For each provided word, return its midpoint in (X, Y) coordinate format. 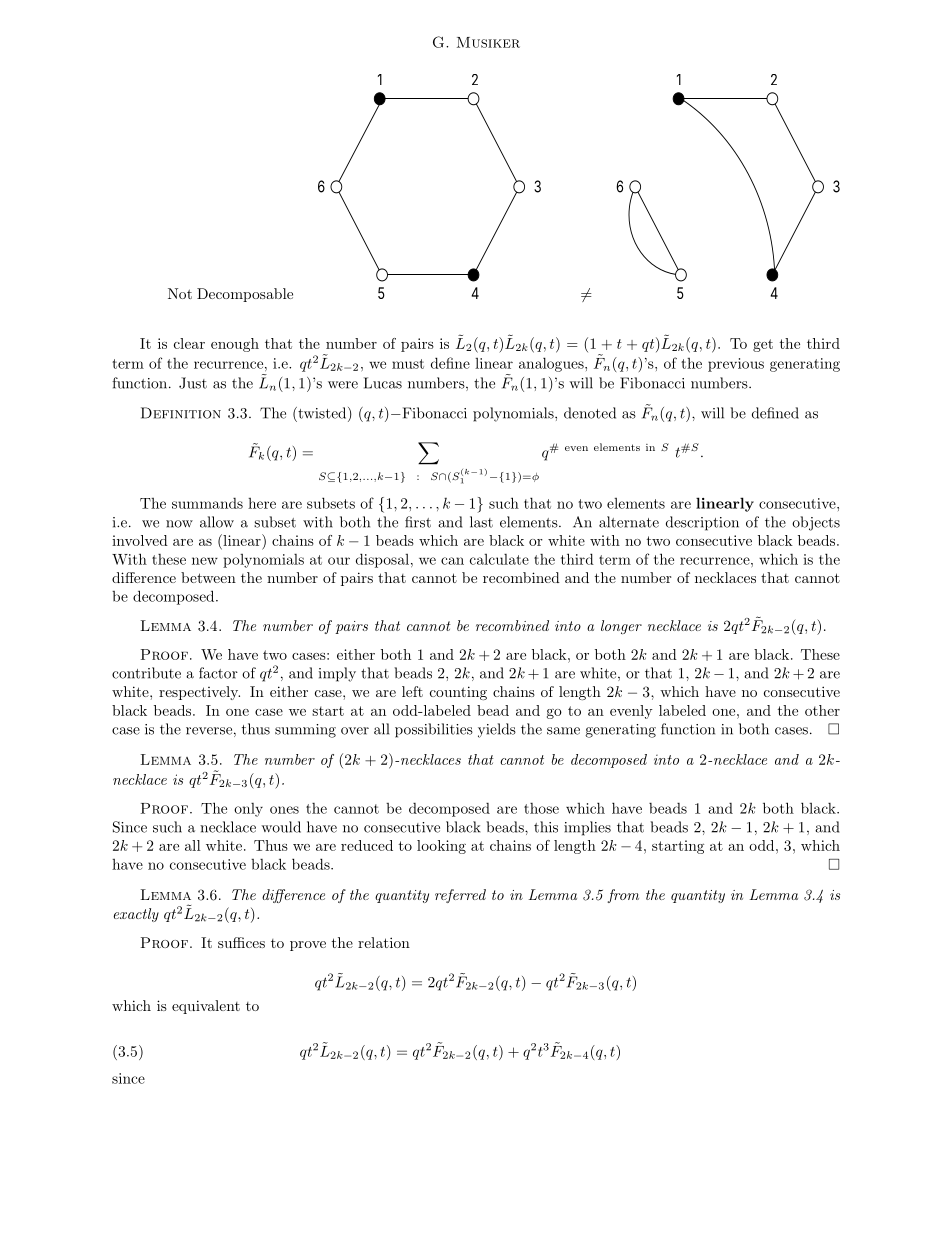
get (763, 345)
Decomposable (245, 295)
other (822, 710)
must (408, 364)
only (248, 810)
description (702, 523)
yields (497, 730)
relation (384, 942)
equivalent (206, 1007)
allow (217, 522)
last (481, 522)
